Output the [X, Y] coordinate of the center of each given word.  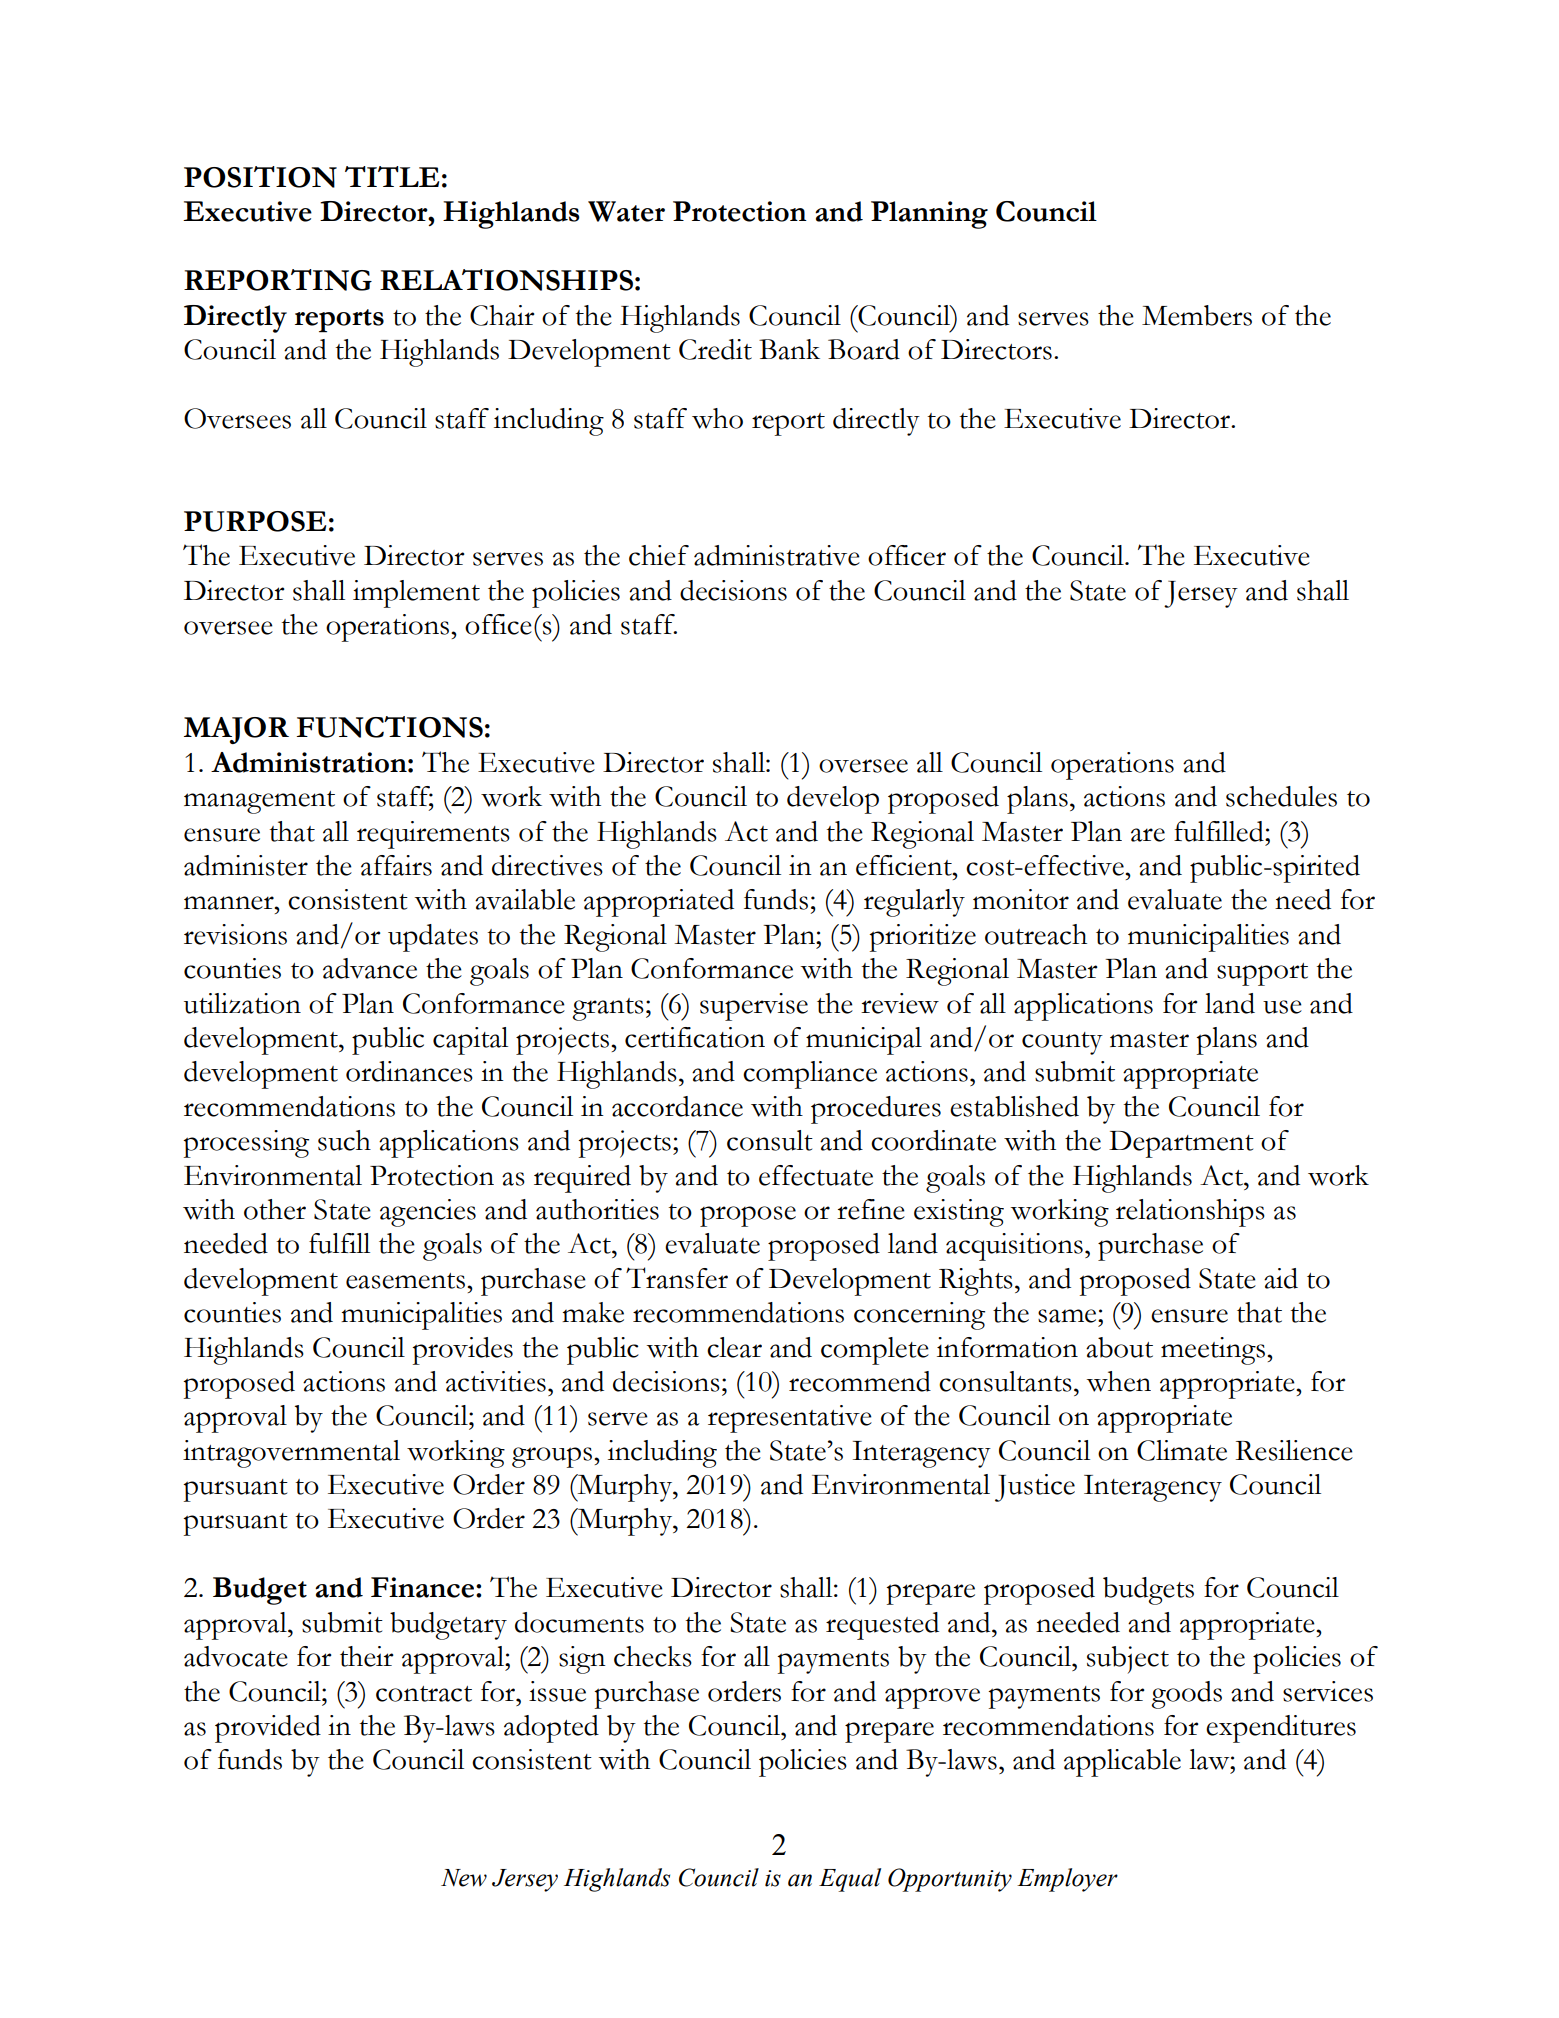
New [464, 1878]
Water [626, 211]
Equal [850, 1880]
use [1282, 1007]
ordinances [409, 1071]
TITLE [392, 176]
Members [1197, 315]
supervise [754, 1007]
